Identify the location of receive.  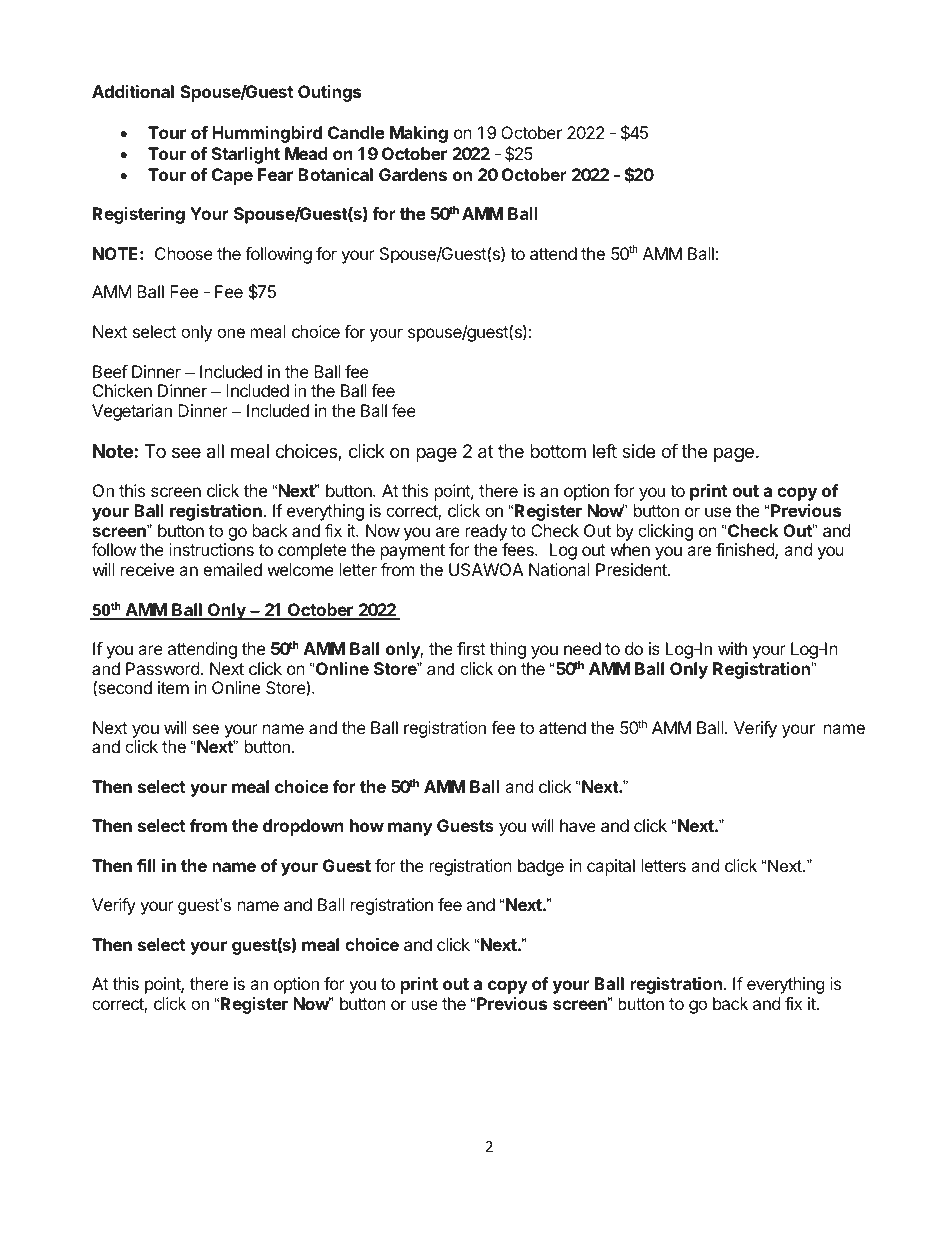
(147, 569).
